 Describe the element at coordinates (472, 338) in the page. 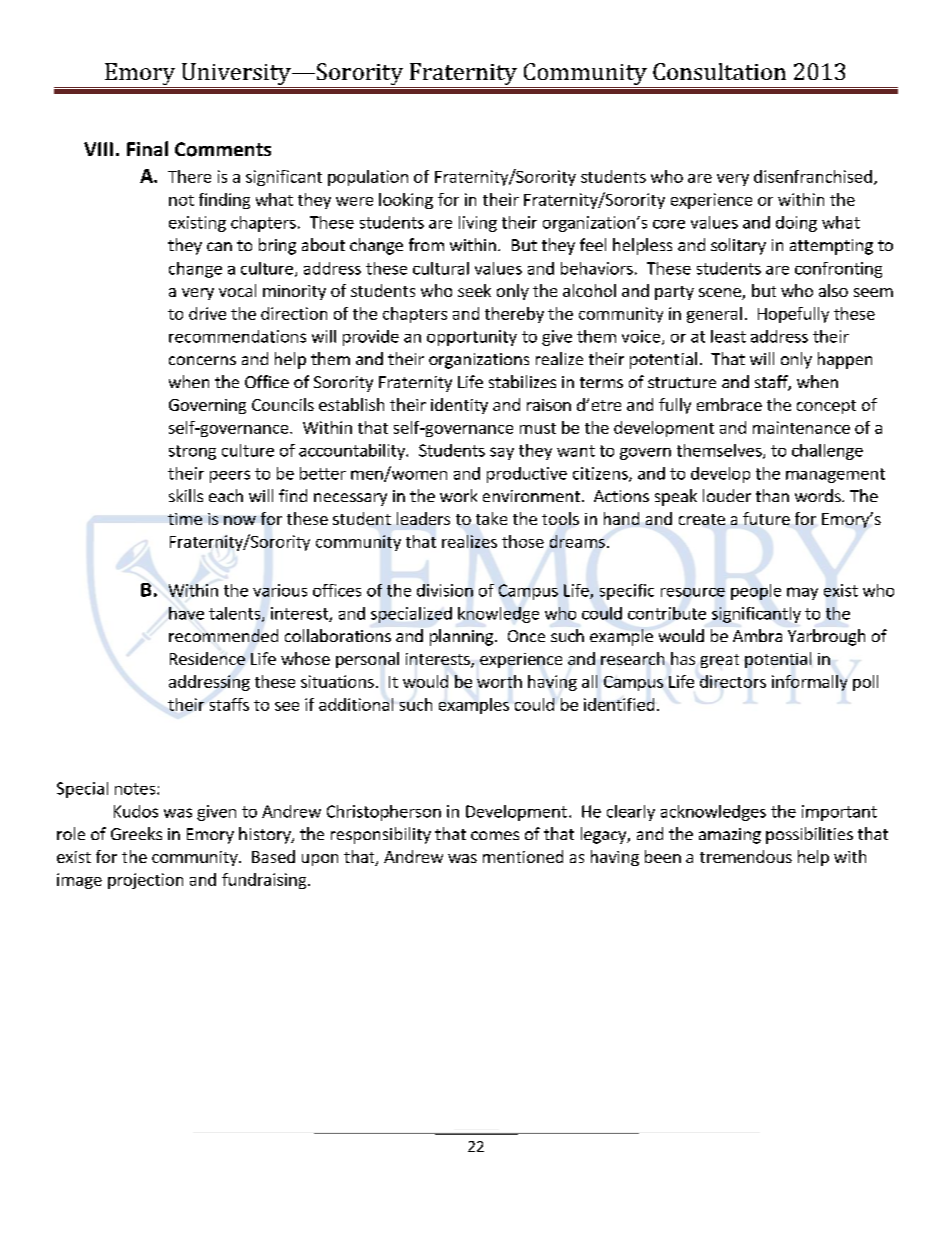

I see `opportunity` at that location.
